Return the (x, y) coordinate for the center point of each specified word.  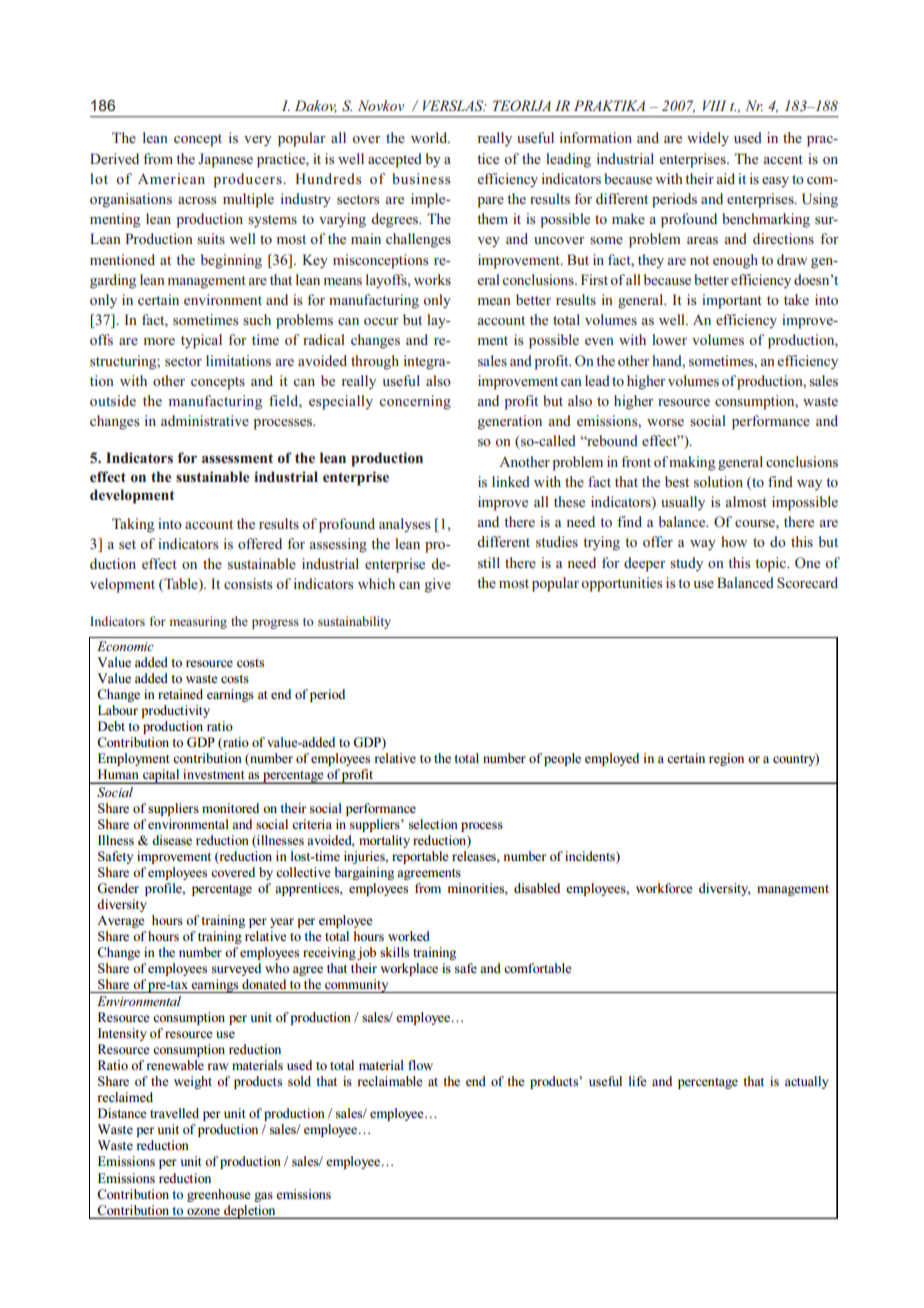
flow (420, 1065)
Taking (133, 525)
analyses (404, 525)
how (734, 541)
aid (726, 178)
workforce (664, 888)
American (171, 178)
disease (172, 840)
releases (475, 857)
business (421, 178)
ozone (203, 1213)
